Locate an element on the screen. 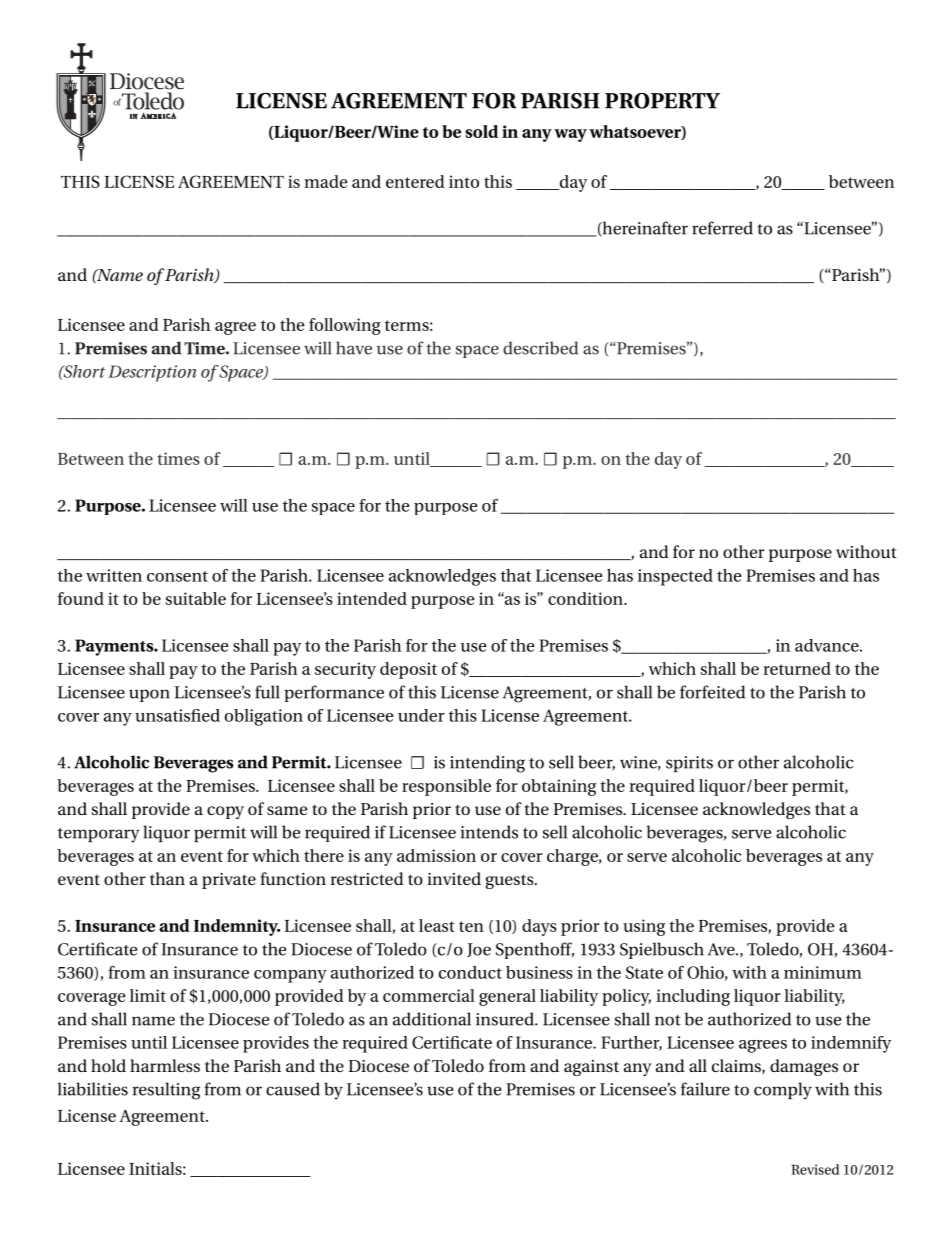 This screenshot has height=1233, width=952. resulting is located at coordinates (166, 1091).
